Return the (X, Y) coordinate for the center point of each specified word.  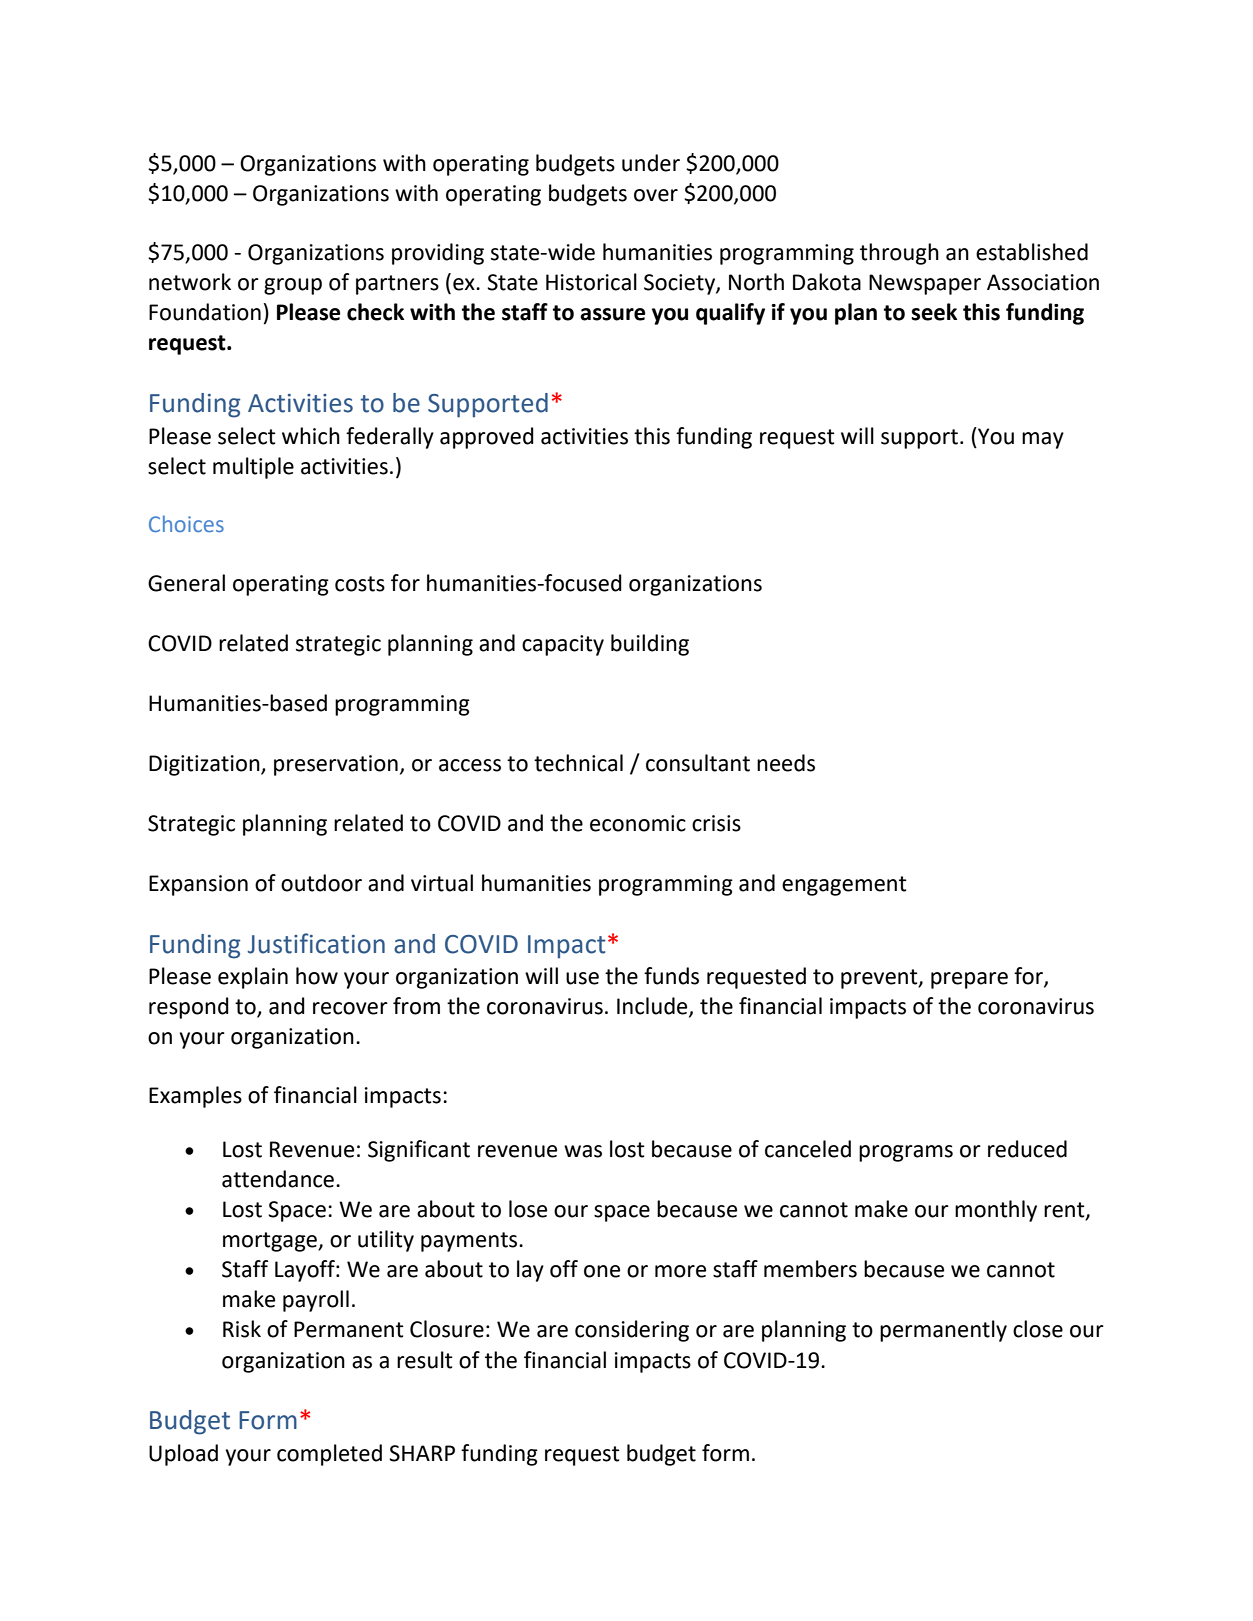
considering (632, 1331)
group (293, 286)
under (651, 163)
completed (329, 1455)
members (810, 1269)
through (899, 254)
